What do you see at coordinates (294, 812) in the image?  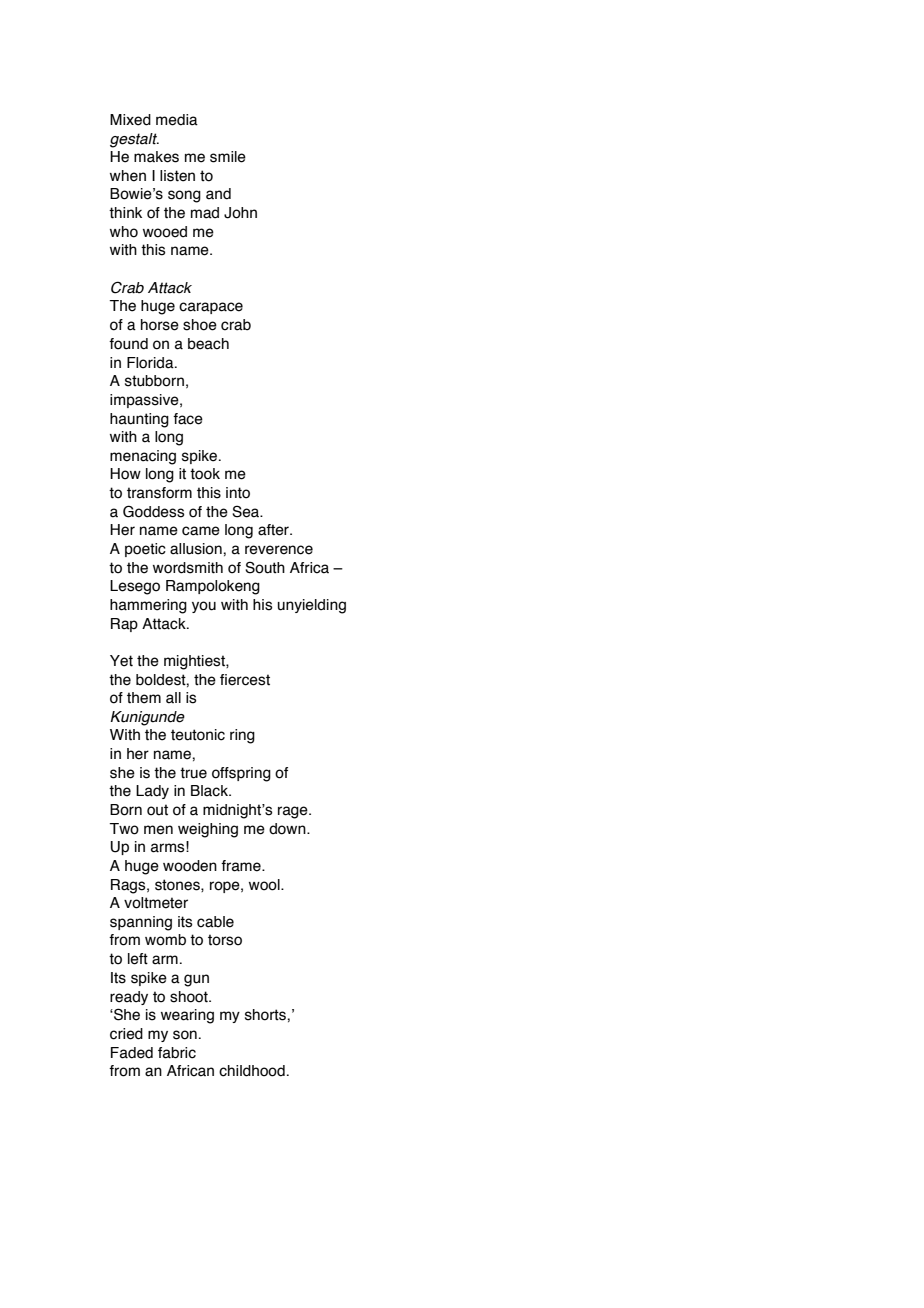 I see `rage` at bounding box center [294, 812].
